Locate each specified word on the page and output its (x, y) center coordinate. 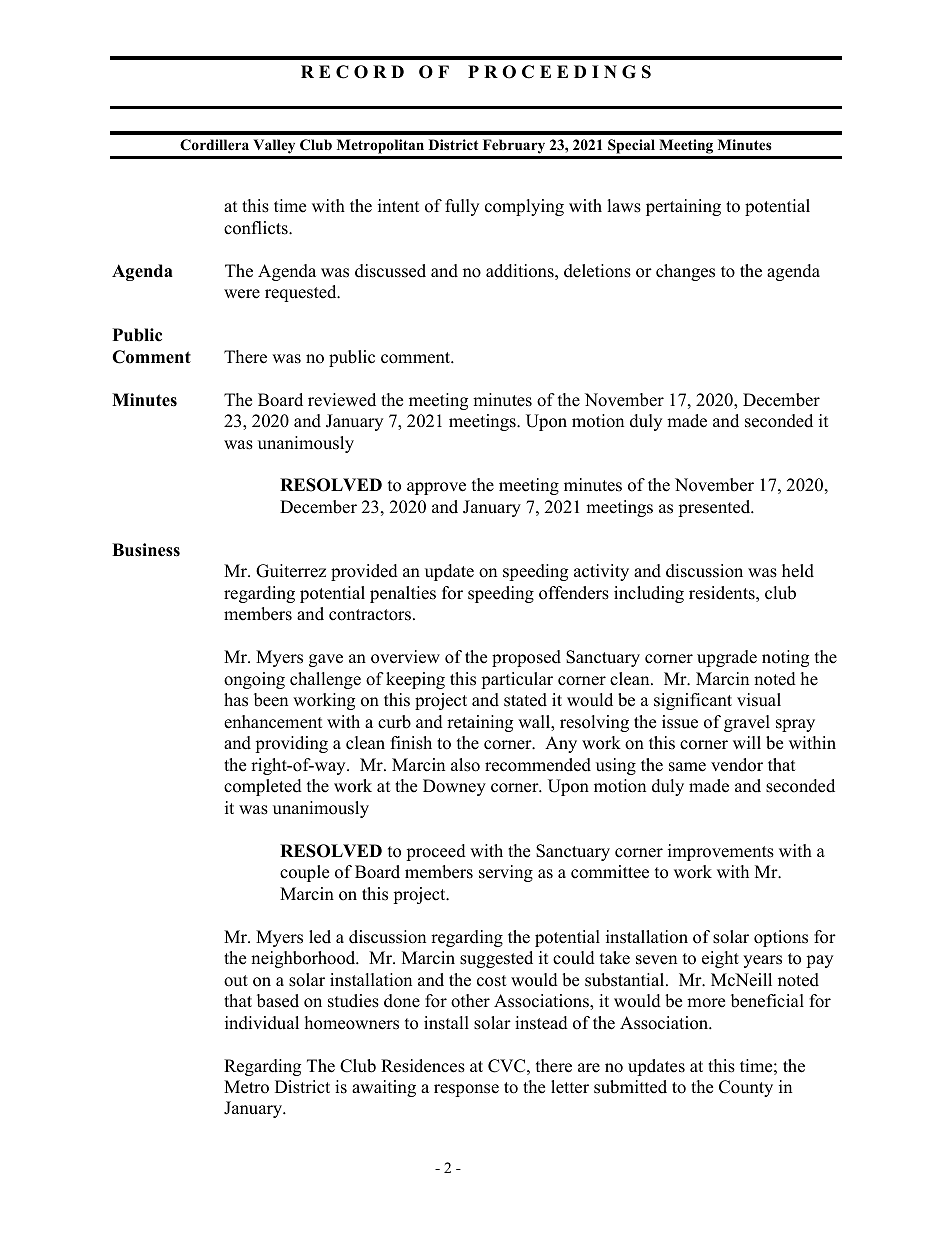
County (746, 1088)
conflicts (257, 228)
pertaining (683, 207)
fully (462, 207)
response (466, 1090)
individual (262, 1023)
